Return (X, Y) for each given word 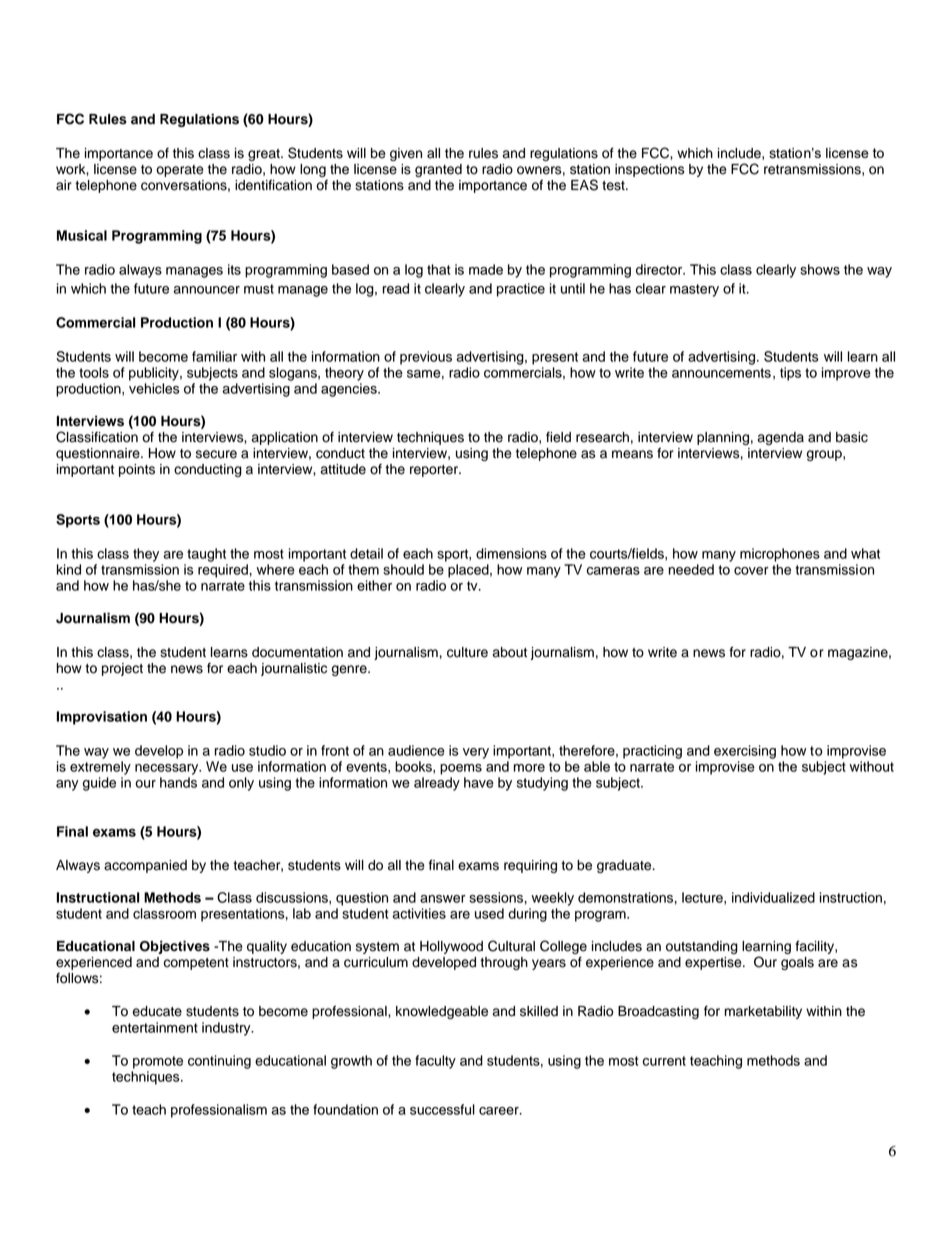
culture (467, 652)
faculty (435, 1062)
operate (180, 171)
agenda (781, 438)
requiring (530, 866)
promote (158, 1062)
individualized (773, 897)
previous (426, 358)
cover (751, 571)
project (122, 669)
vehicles (154, 388)
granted (438, 170)
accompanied (145, 866)
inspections (649, 170)
